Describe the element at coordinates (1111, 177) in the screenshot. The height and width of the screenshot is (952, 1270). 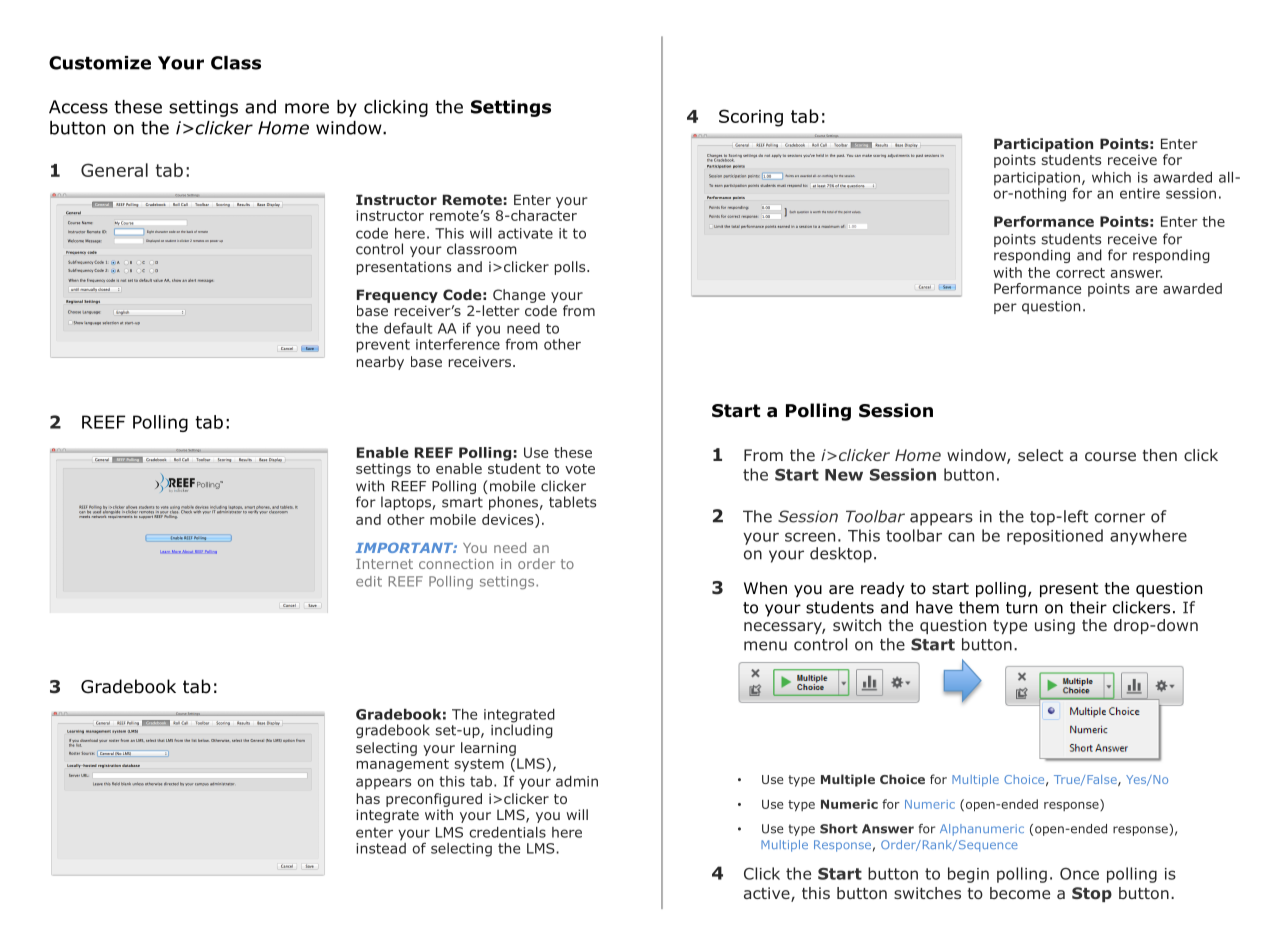
I see `which` at that location.
